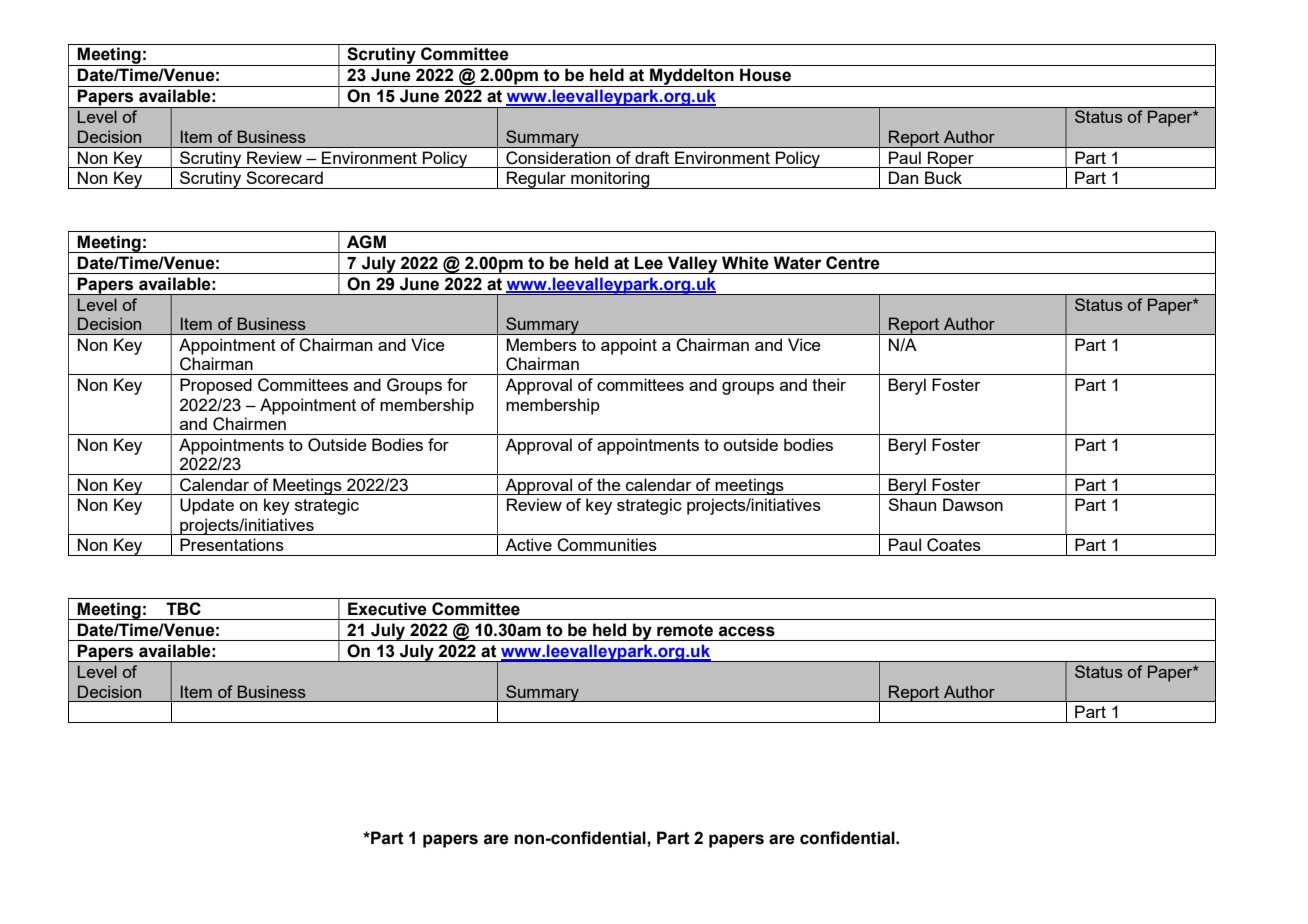  Describe the element at coordinates (284, 177) in the page. I see `Scorecard` at that location.
